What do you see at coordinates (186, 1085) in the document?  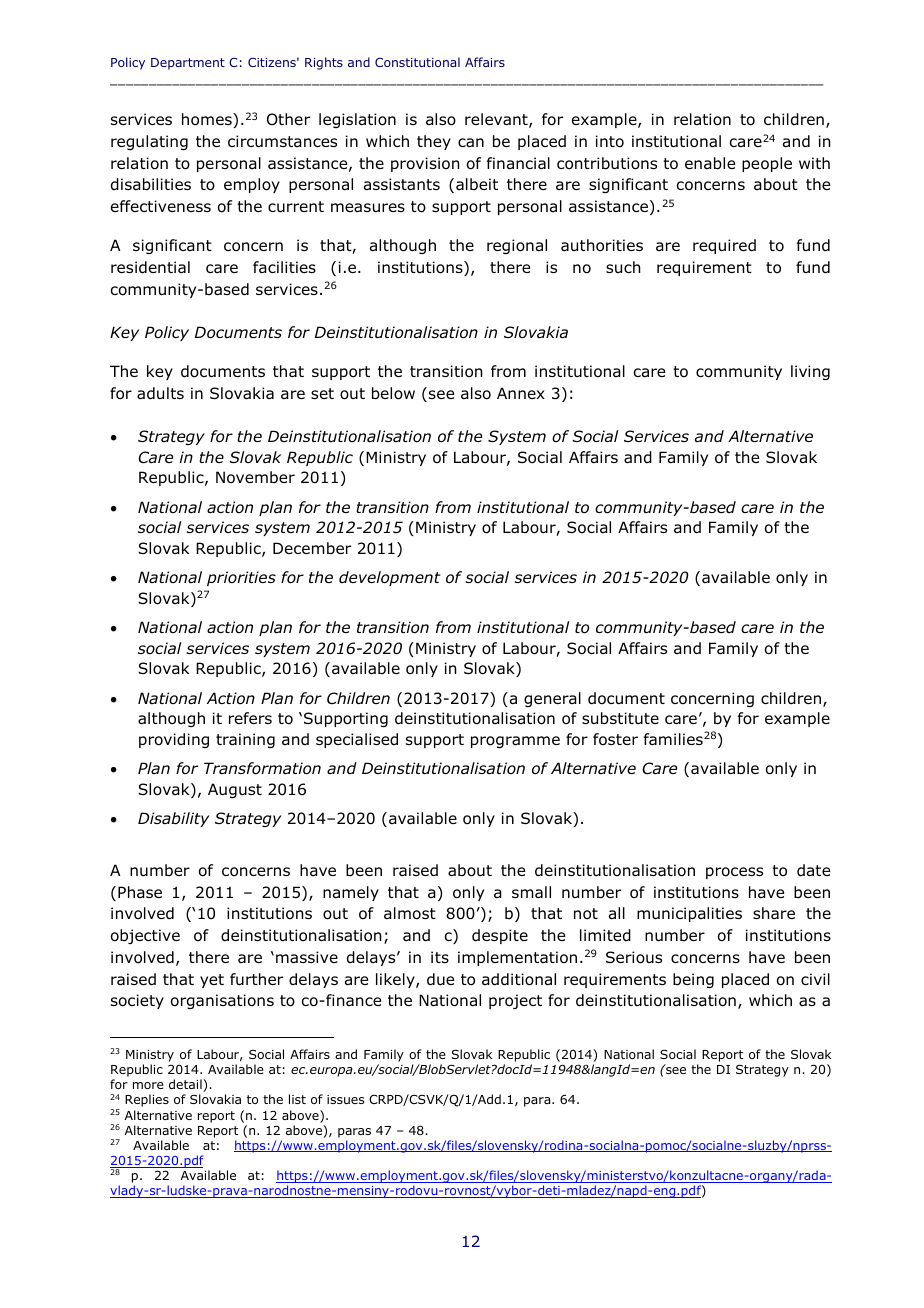 I see `detail` at bounding box center [186, 1085].
